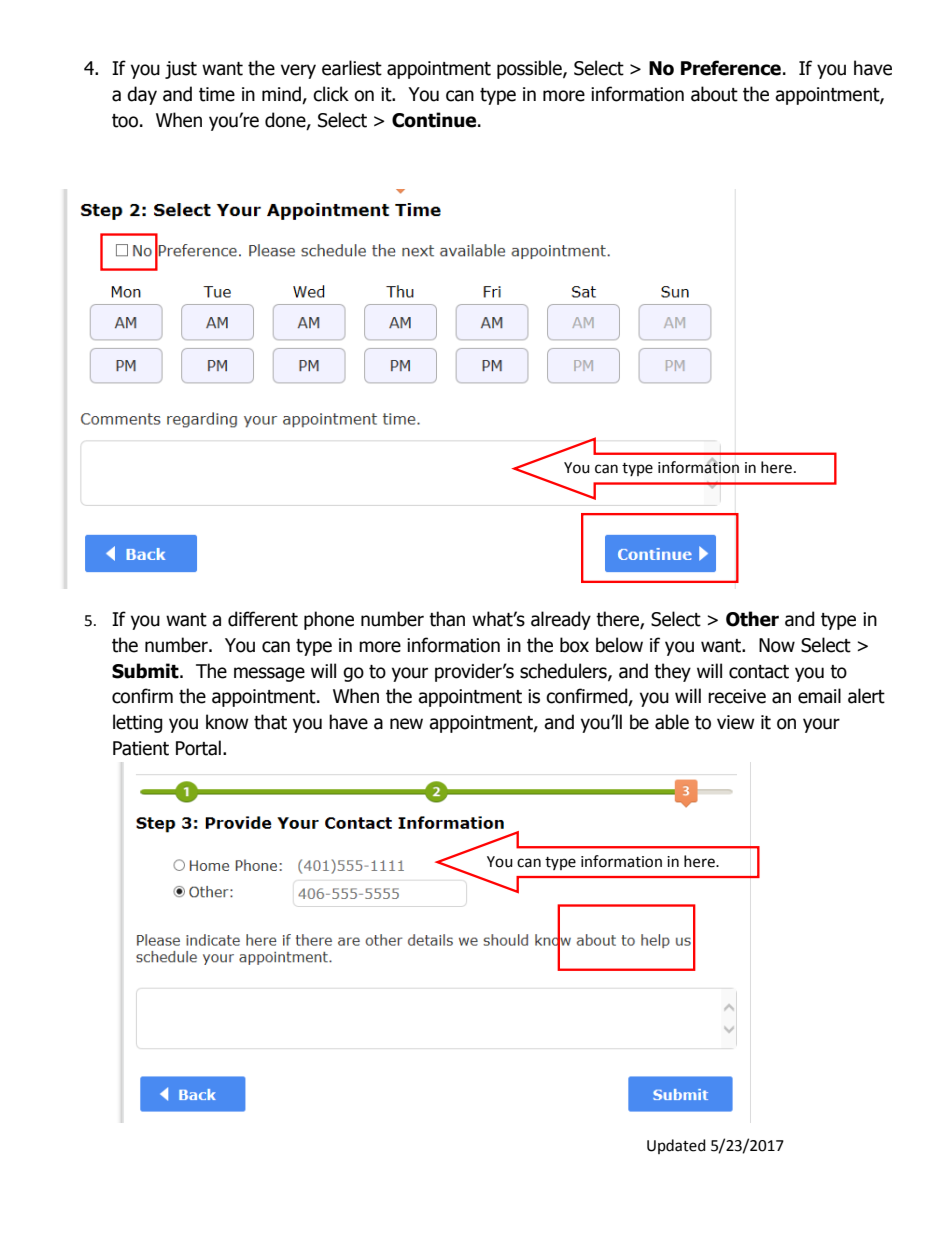  I want to click on able, so click(672, 722).
